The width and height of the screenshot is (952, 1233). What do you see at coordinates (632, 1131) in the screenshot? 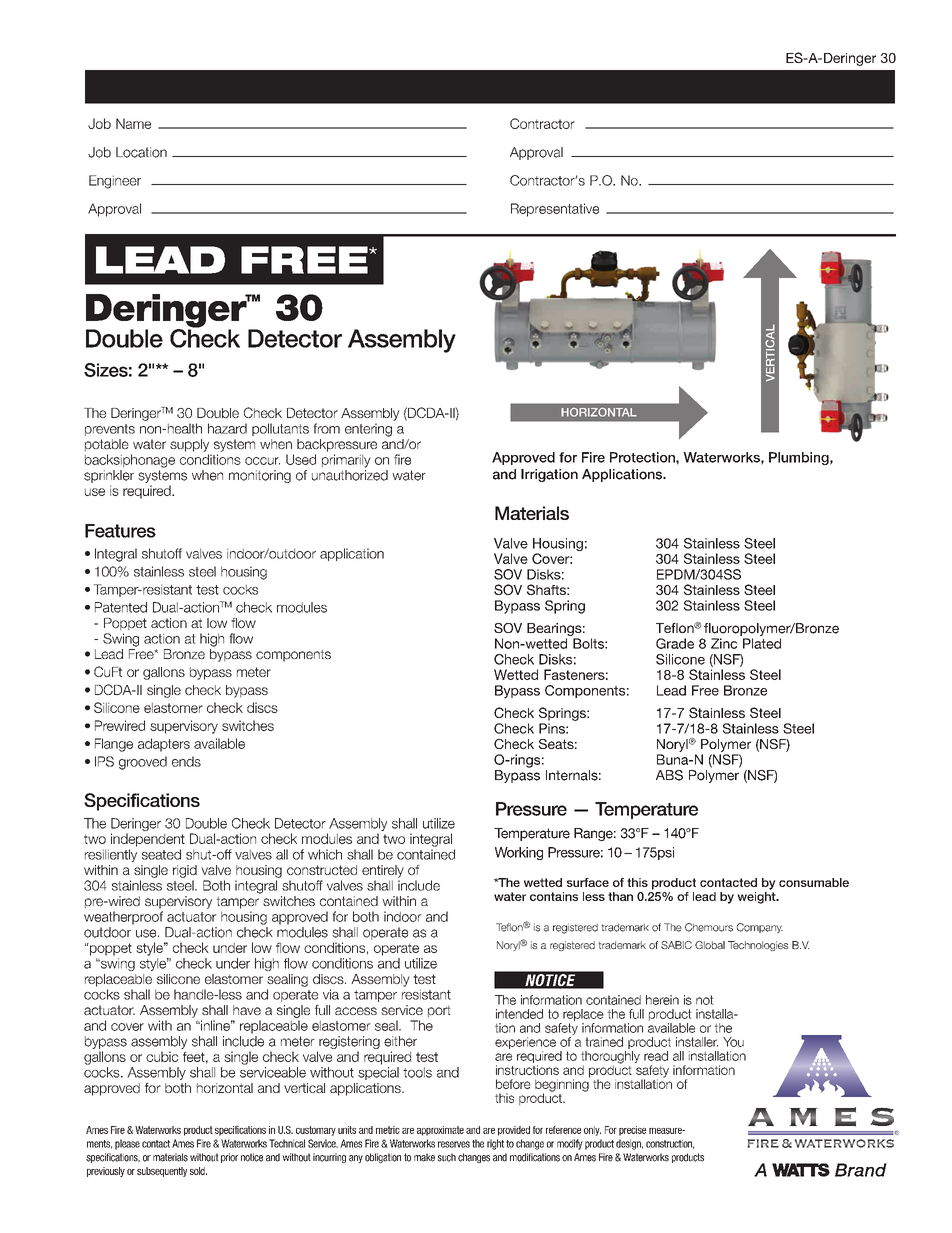
I see `precise` at bounding box center [632, 1131].
